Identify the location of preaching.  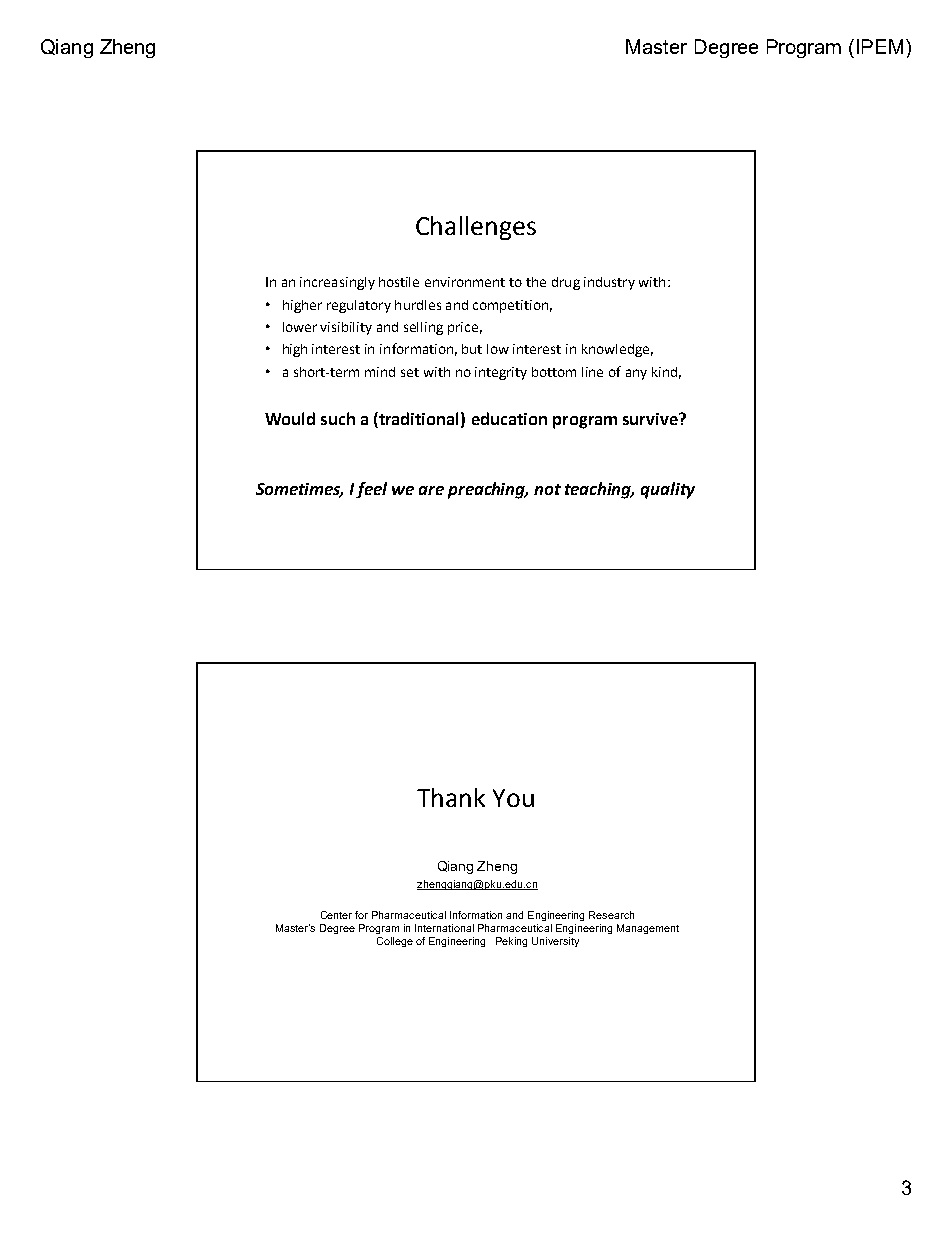
(488, 490).
